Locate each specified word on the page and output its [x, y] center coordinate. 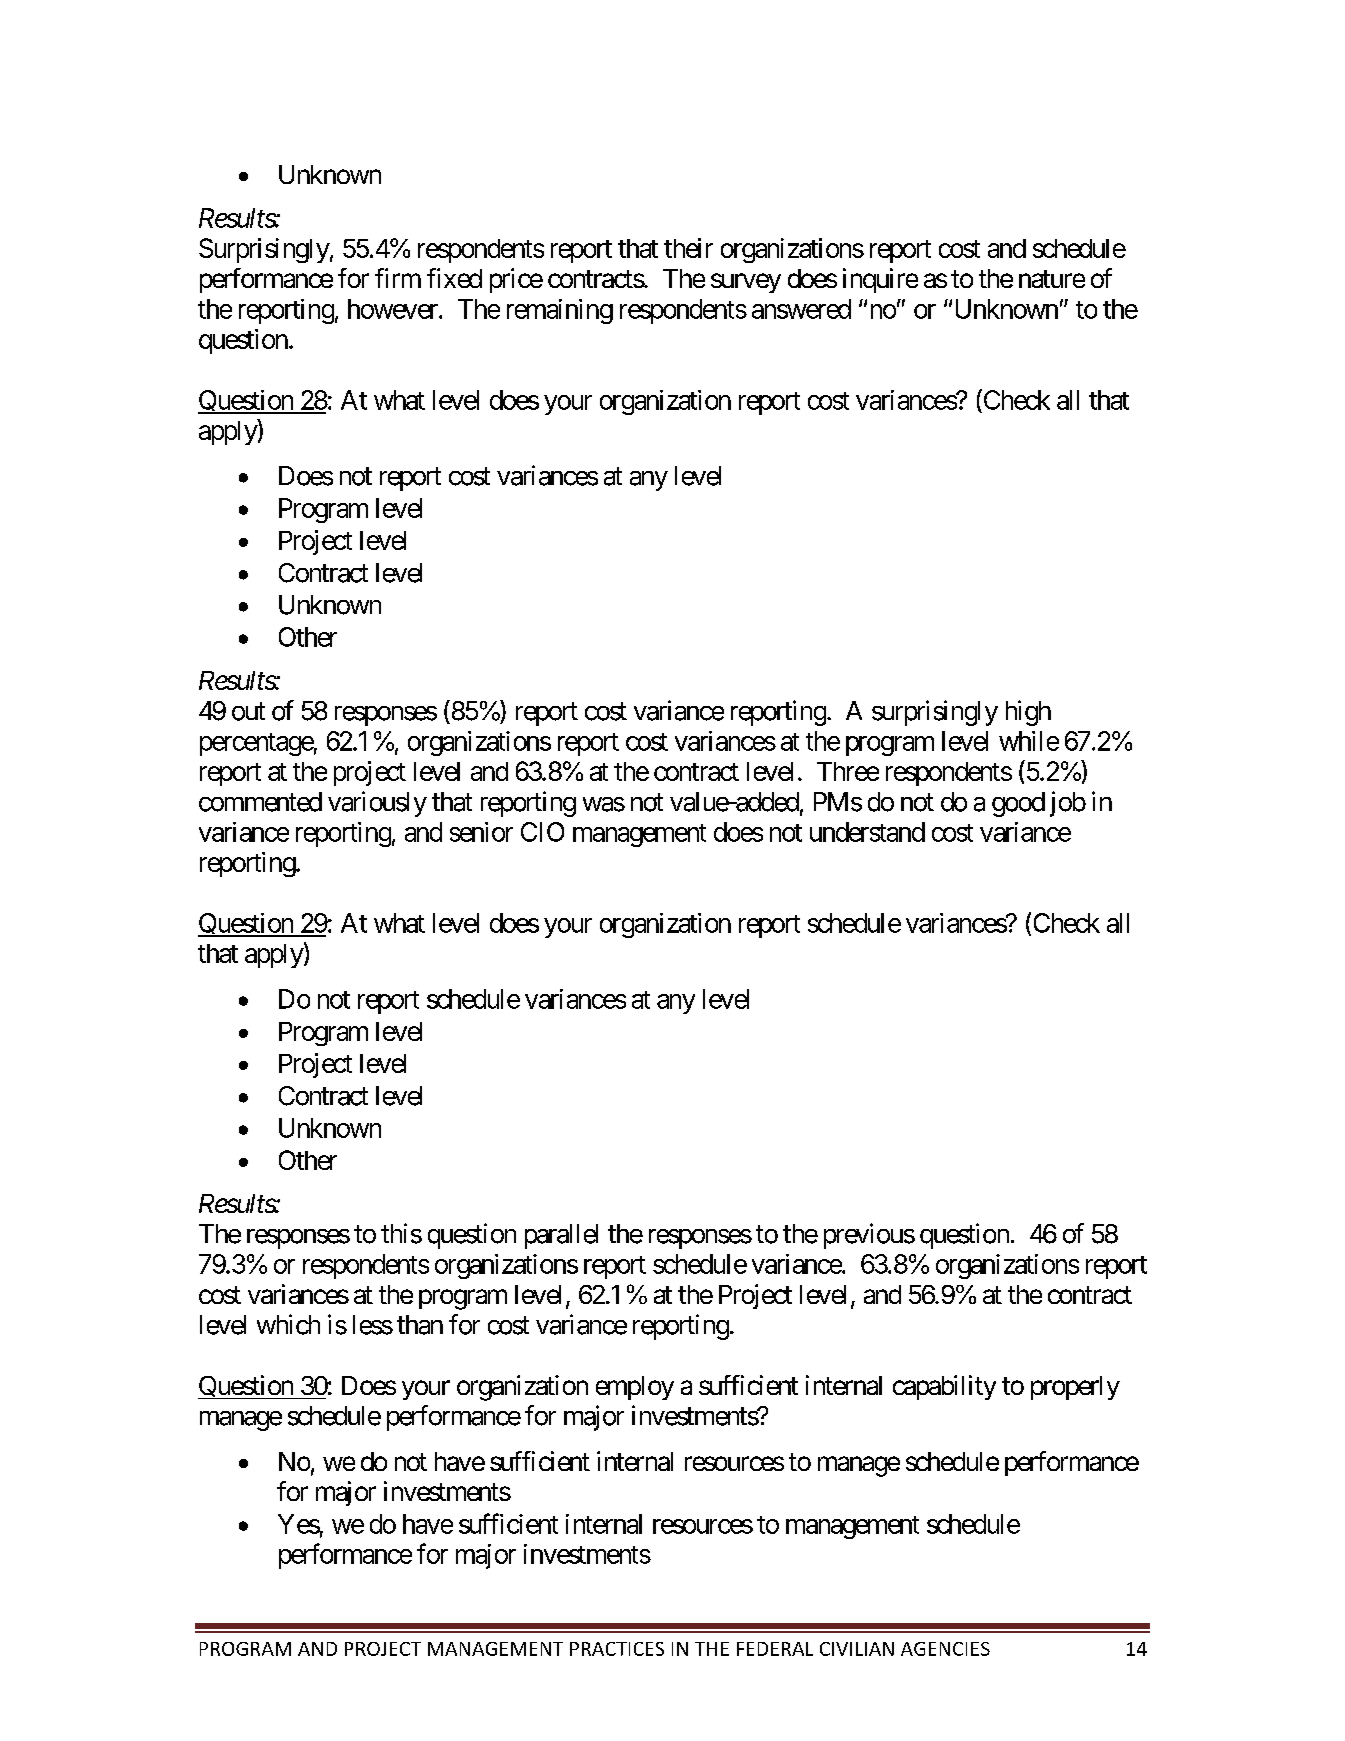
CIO [542, 832]
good [1018, 804]
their [688, 248]
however [394, 309]
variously [377, 804]
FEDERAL [775, 1649]
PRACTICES [617, 1649]
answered [801, 309]
